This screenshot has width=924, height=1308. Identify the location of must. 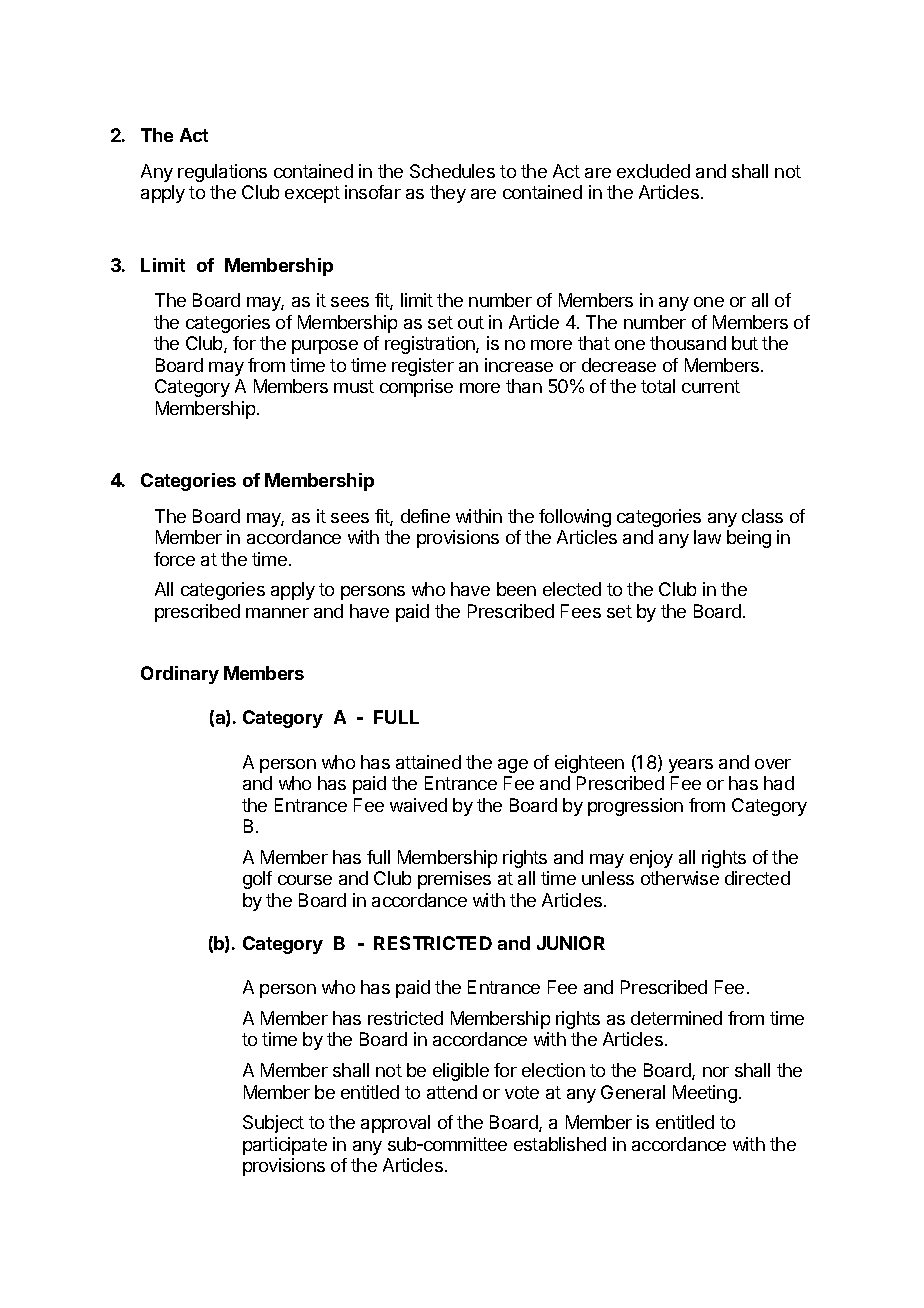
(354, 386).
